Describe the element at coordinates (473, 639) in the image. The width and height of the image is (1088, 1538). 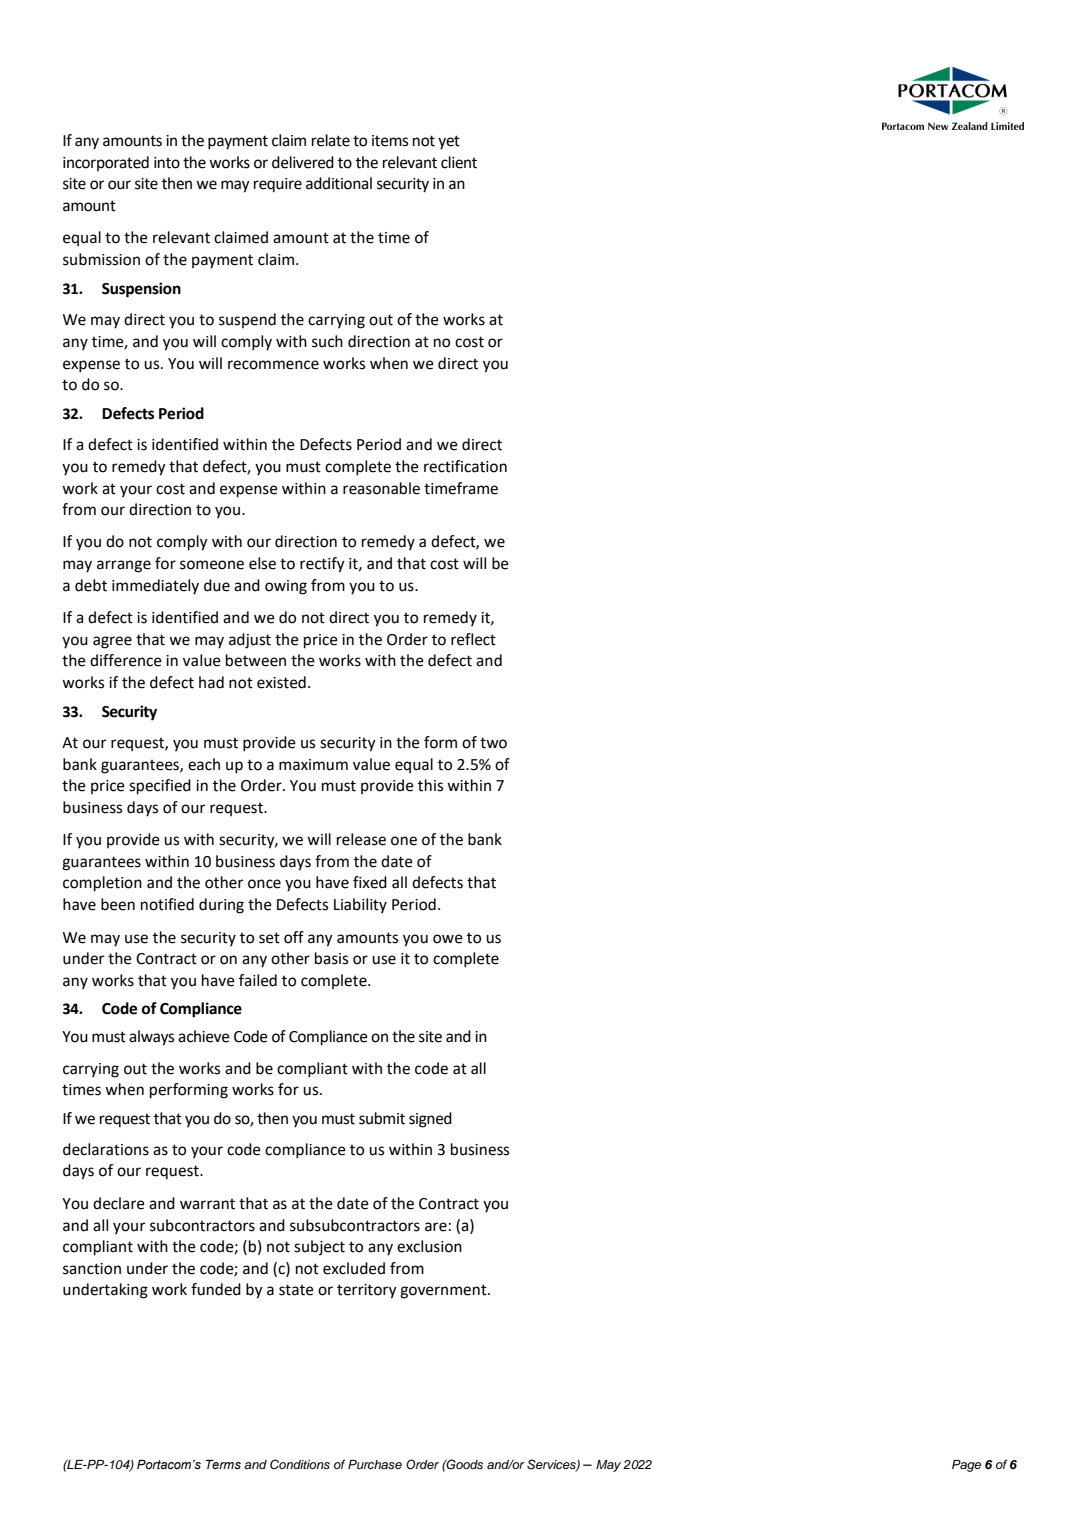
I see `reflect` at that location.
